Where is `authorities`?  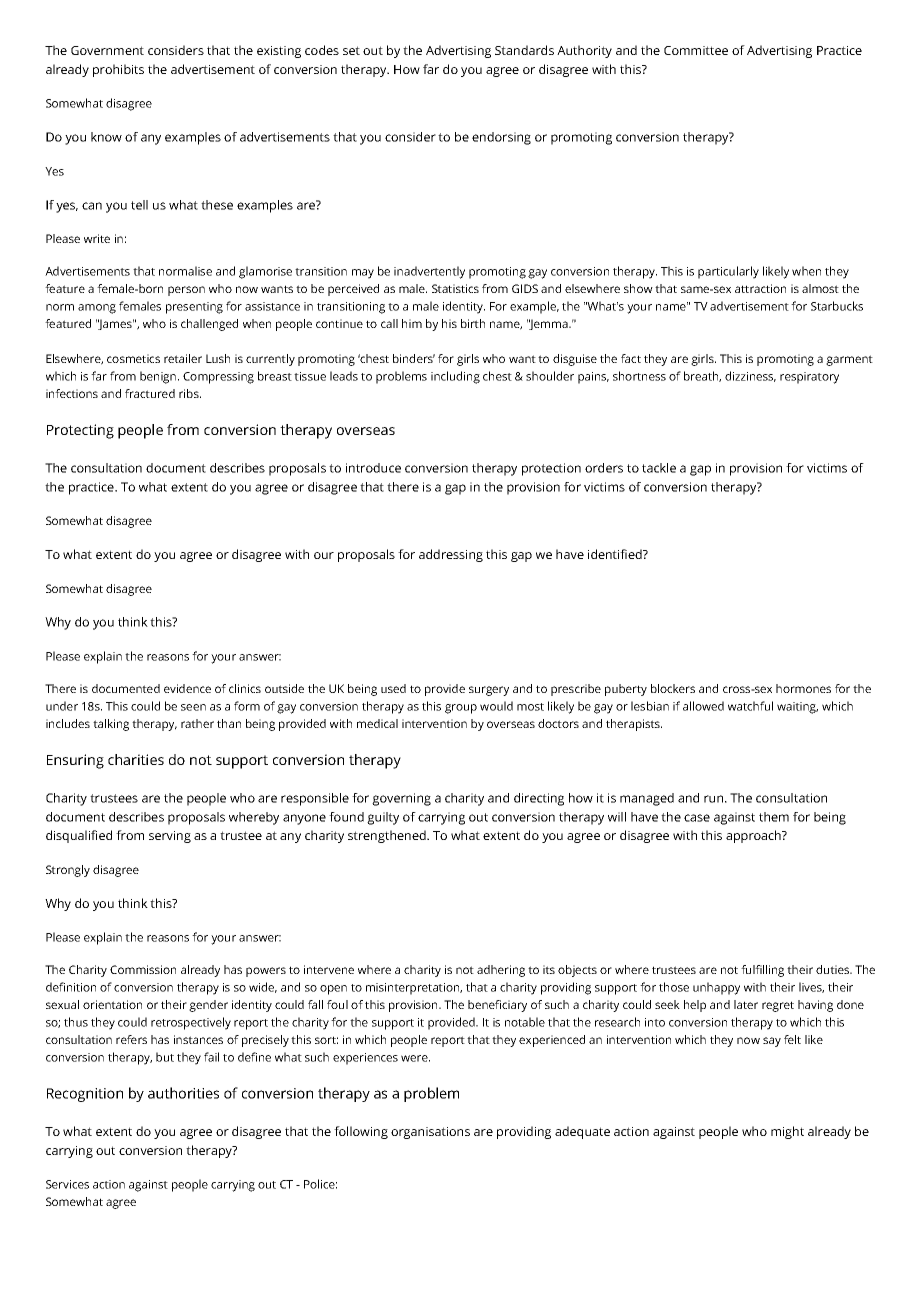
authorities is located at coordinates (183, 1093).
